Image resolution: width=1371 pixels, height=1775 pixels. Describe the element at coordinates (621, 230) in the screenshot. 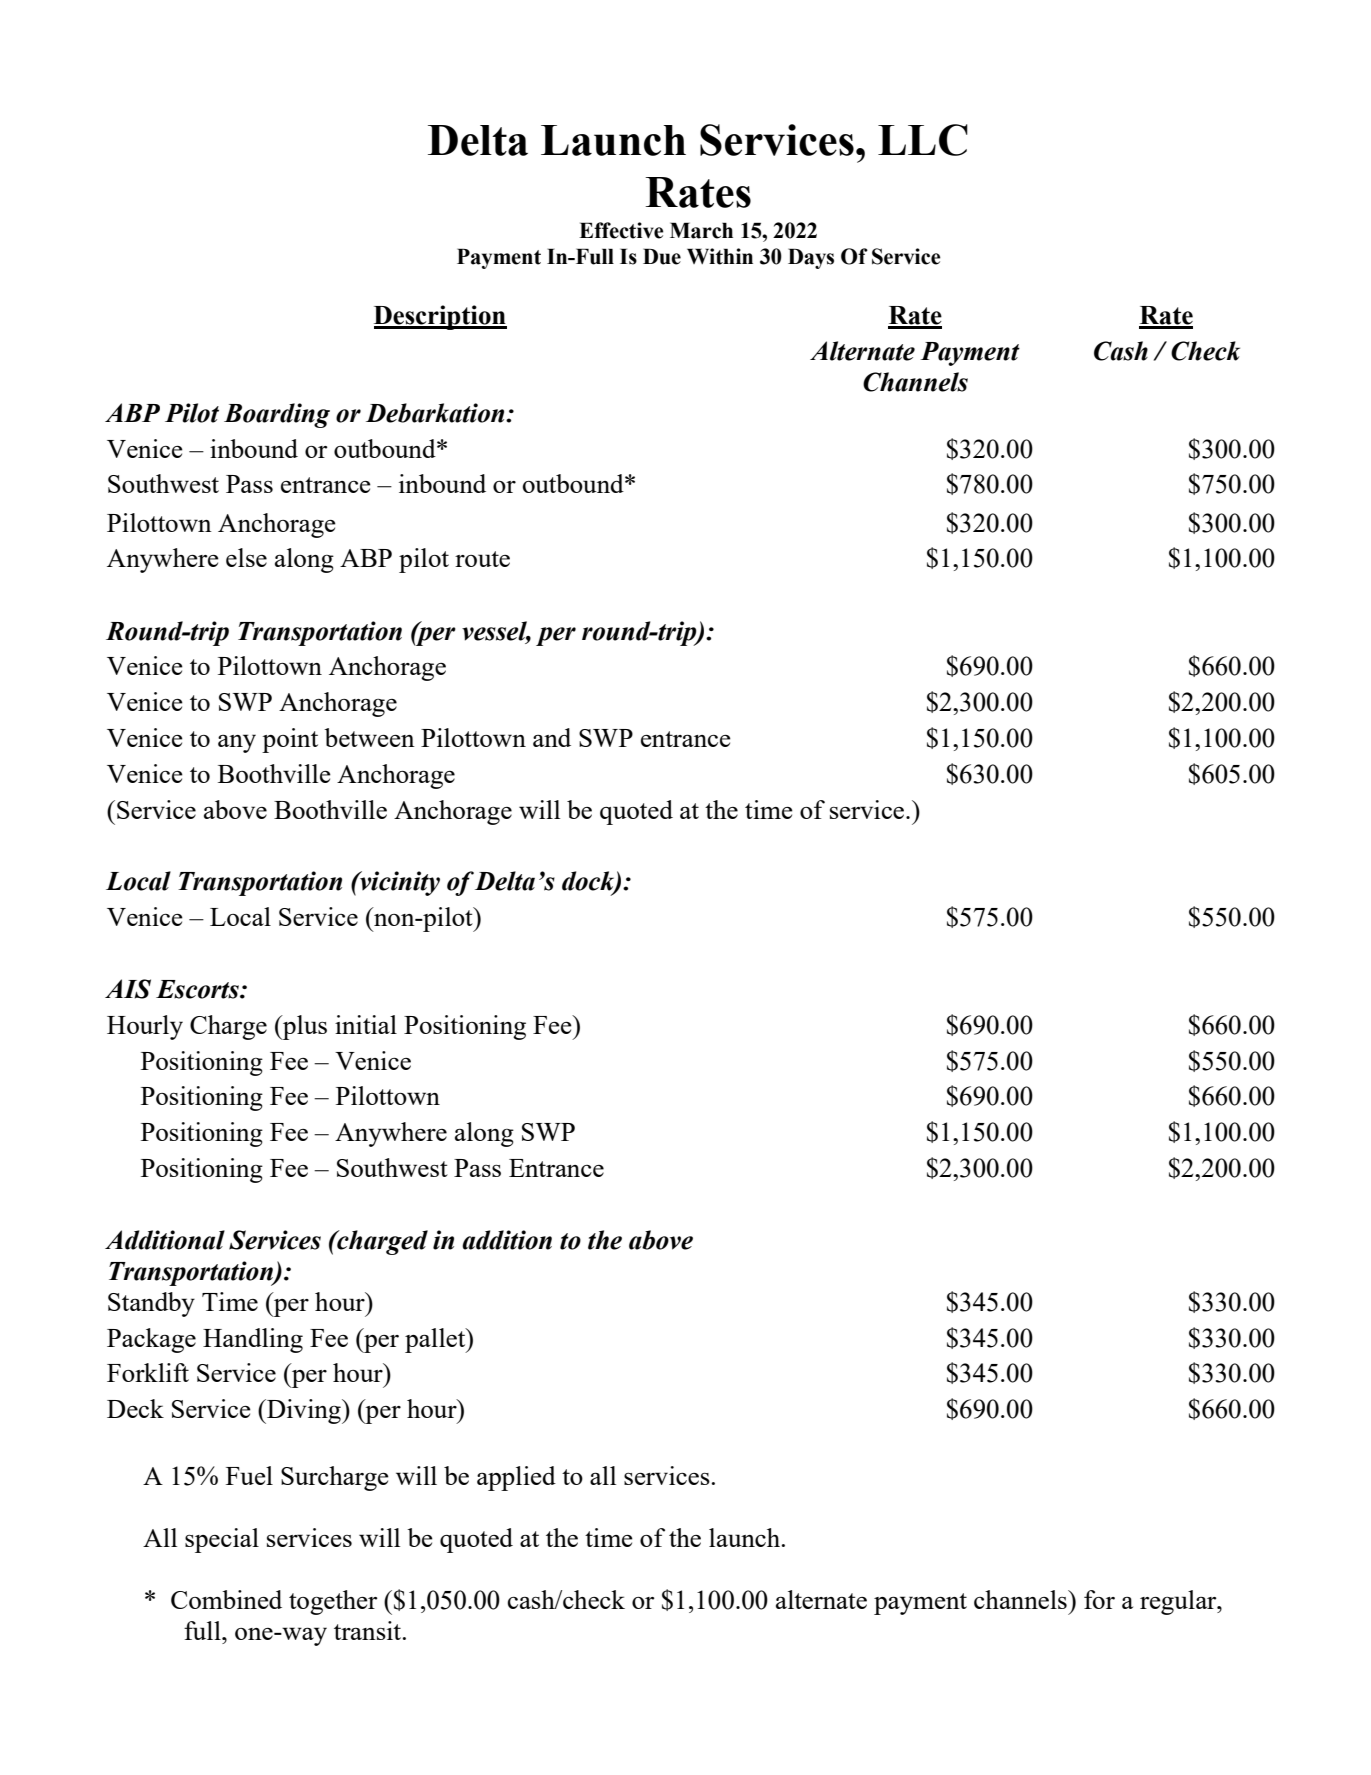

I see `Effective` at that location.
